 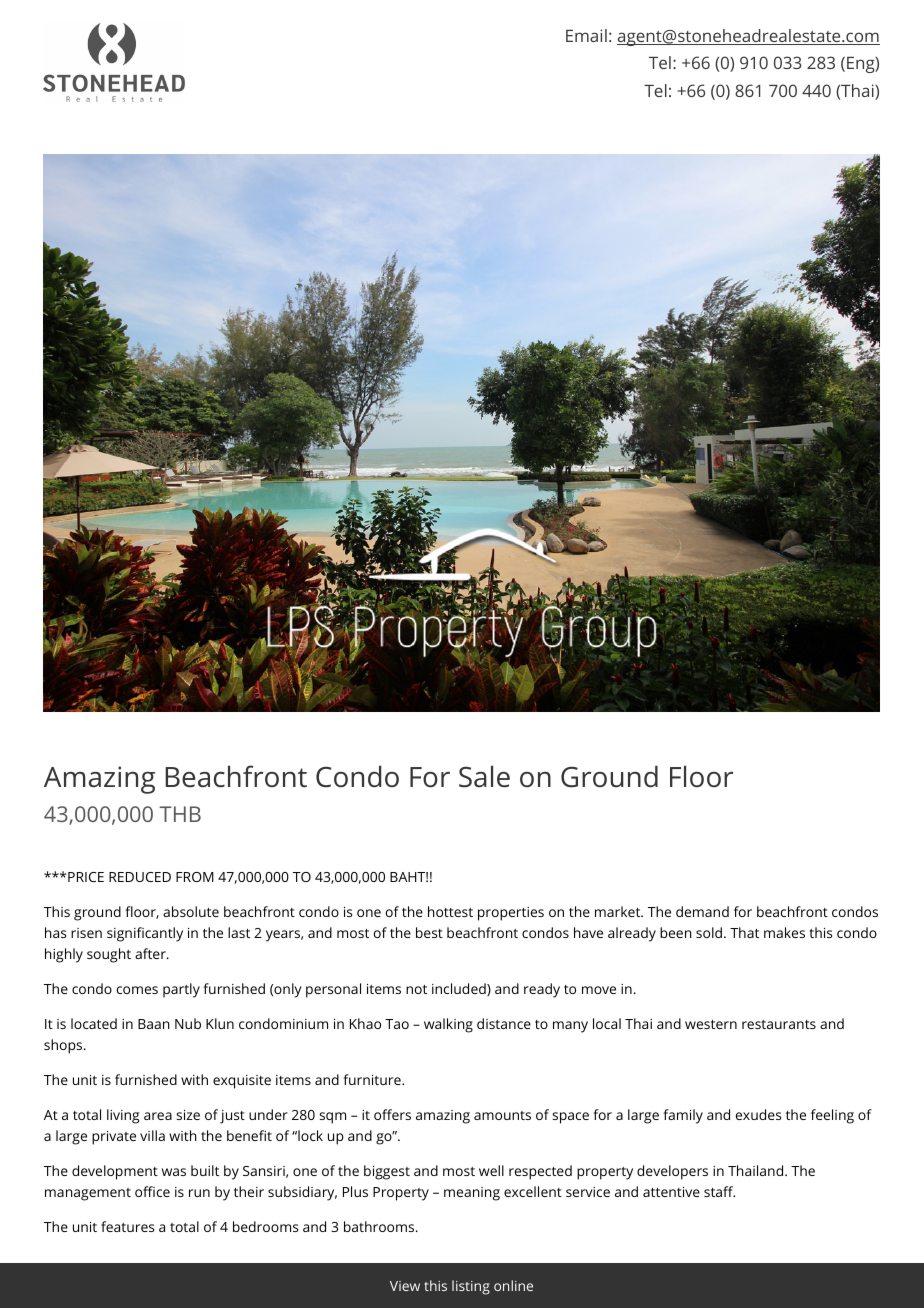 What do you see at coordinates (471, 1287) in the screenshot?
I see `listing` at bounding box center [471, 1287].
